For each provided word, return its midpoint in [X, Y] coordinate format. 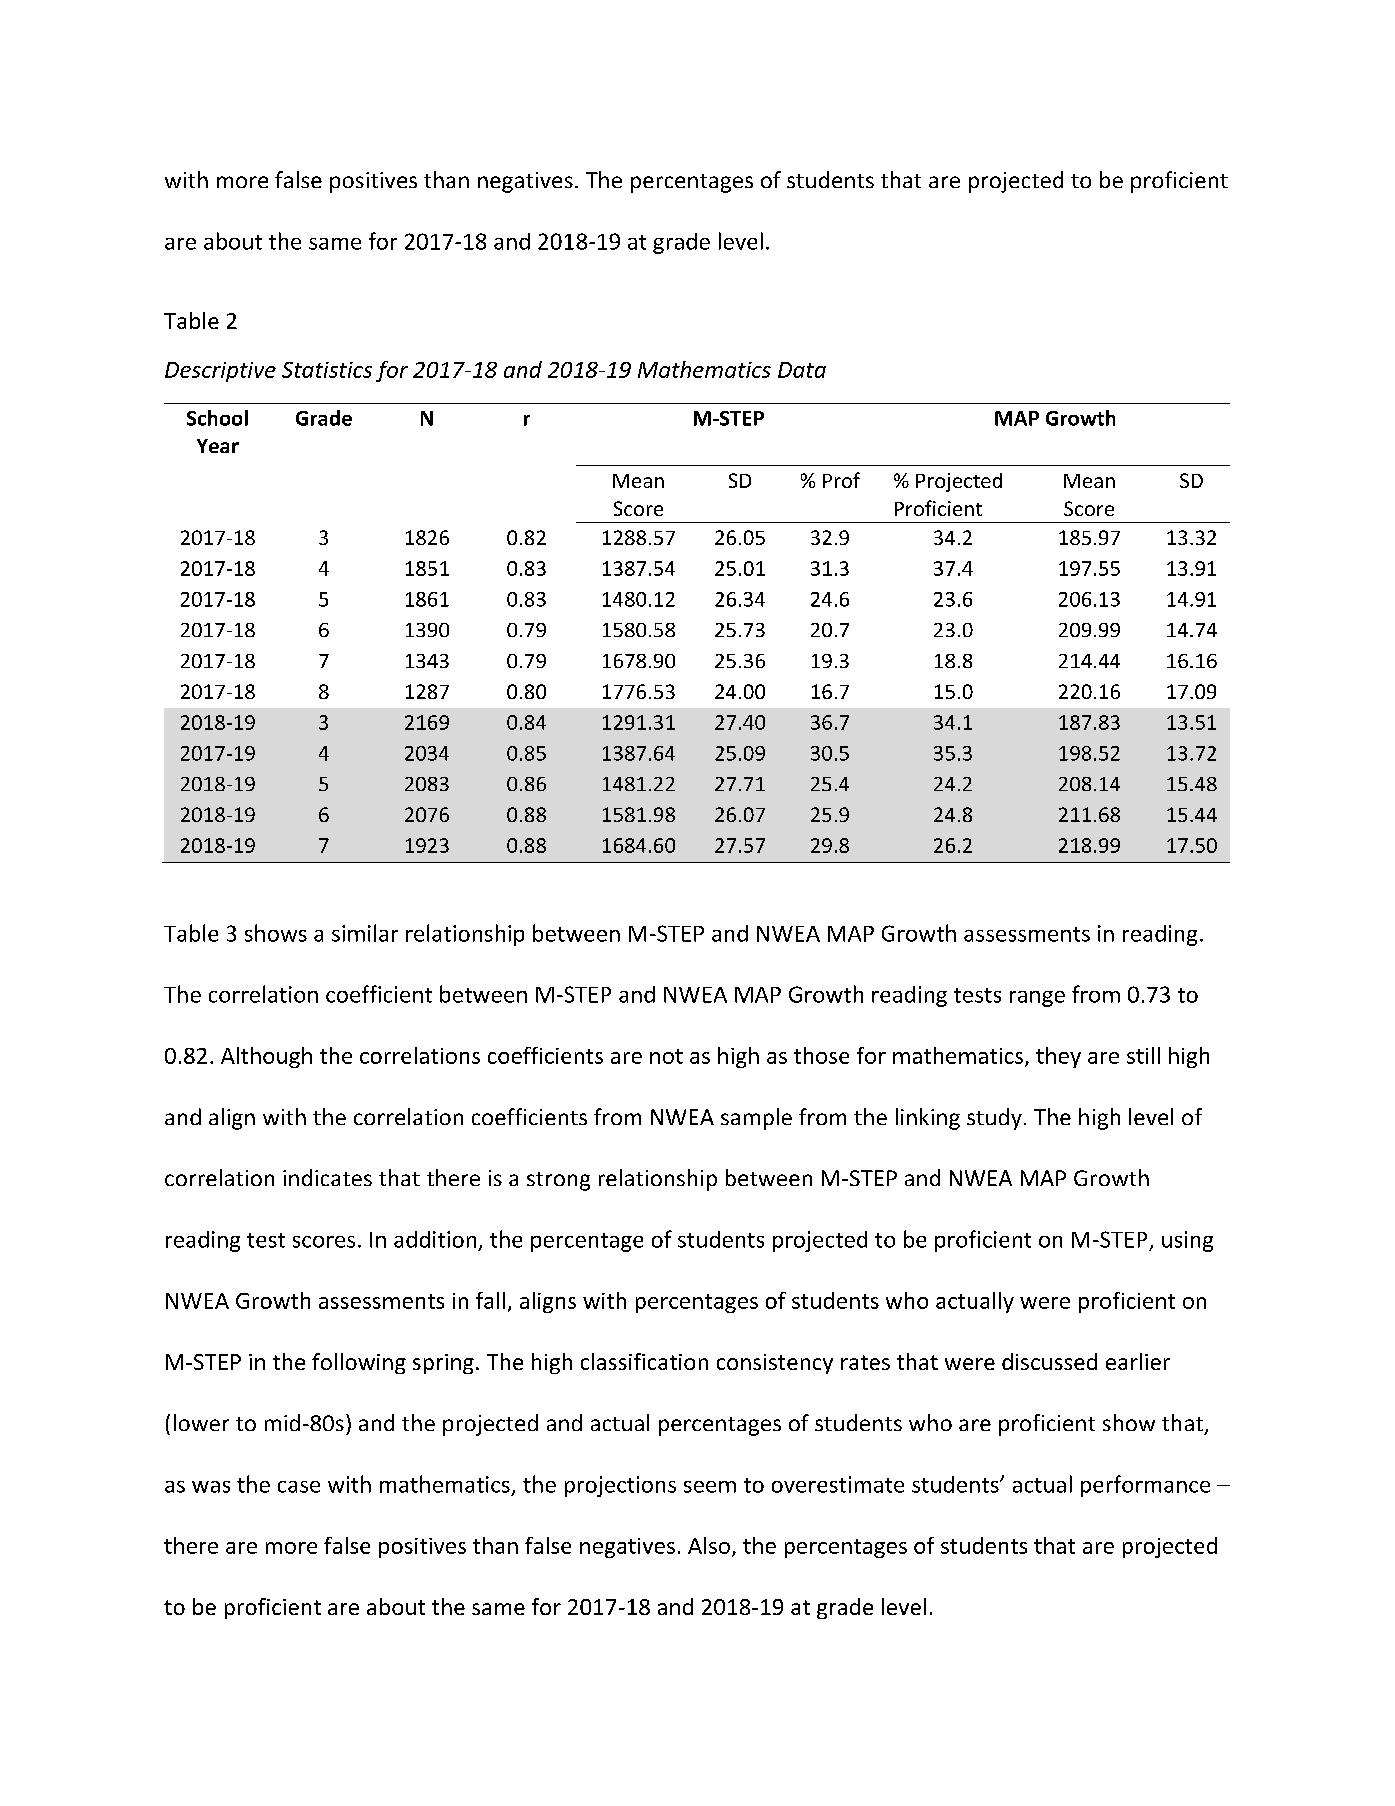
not [666, 1056]
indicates [327, 1177]
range [1037, 999]
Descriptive [220, 372]
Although [266, 1057]
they [1058, 1057]
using [1187, 1241]
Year [218, 446]
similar [365, 933]
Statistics [327, 370]
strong [558, 1181]
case [299, 1487]
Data [802, 370]
